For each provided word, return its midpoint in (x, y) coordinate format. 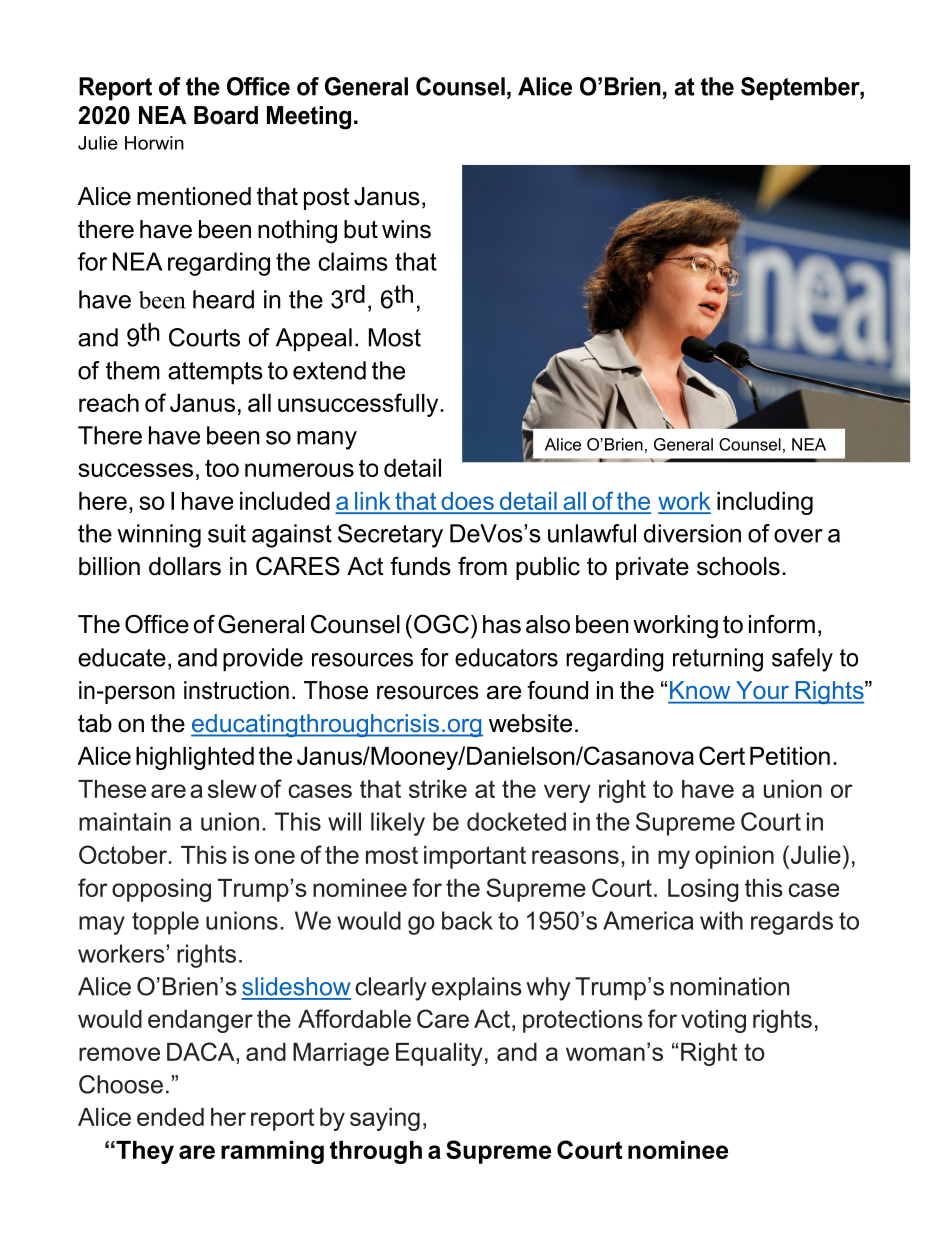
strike (438, 789)
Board (226, 115)
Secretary (390, 536)
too (222, 468)
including (765, 503)
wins (406, 229)
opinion (734, 857)
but (361, 229)
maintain (125, 821)
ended (170, 1117)
